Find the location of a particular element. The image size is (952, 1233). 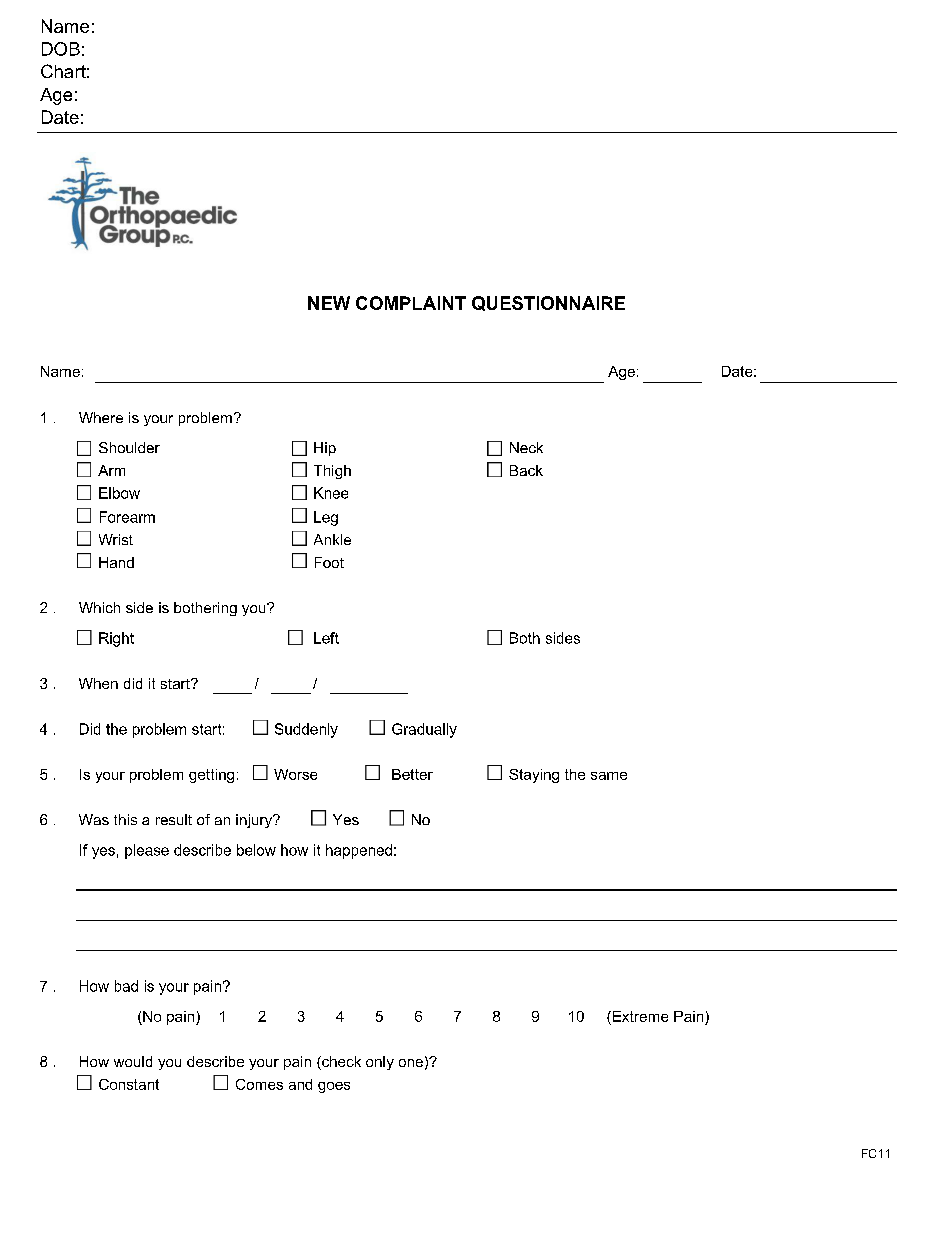

QUESTIONNAIRE is located at coordinates (548, 303).
